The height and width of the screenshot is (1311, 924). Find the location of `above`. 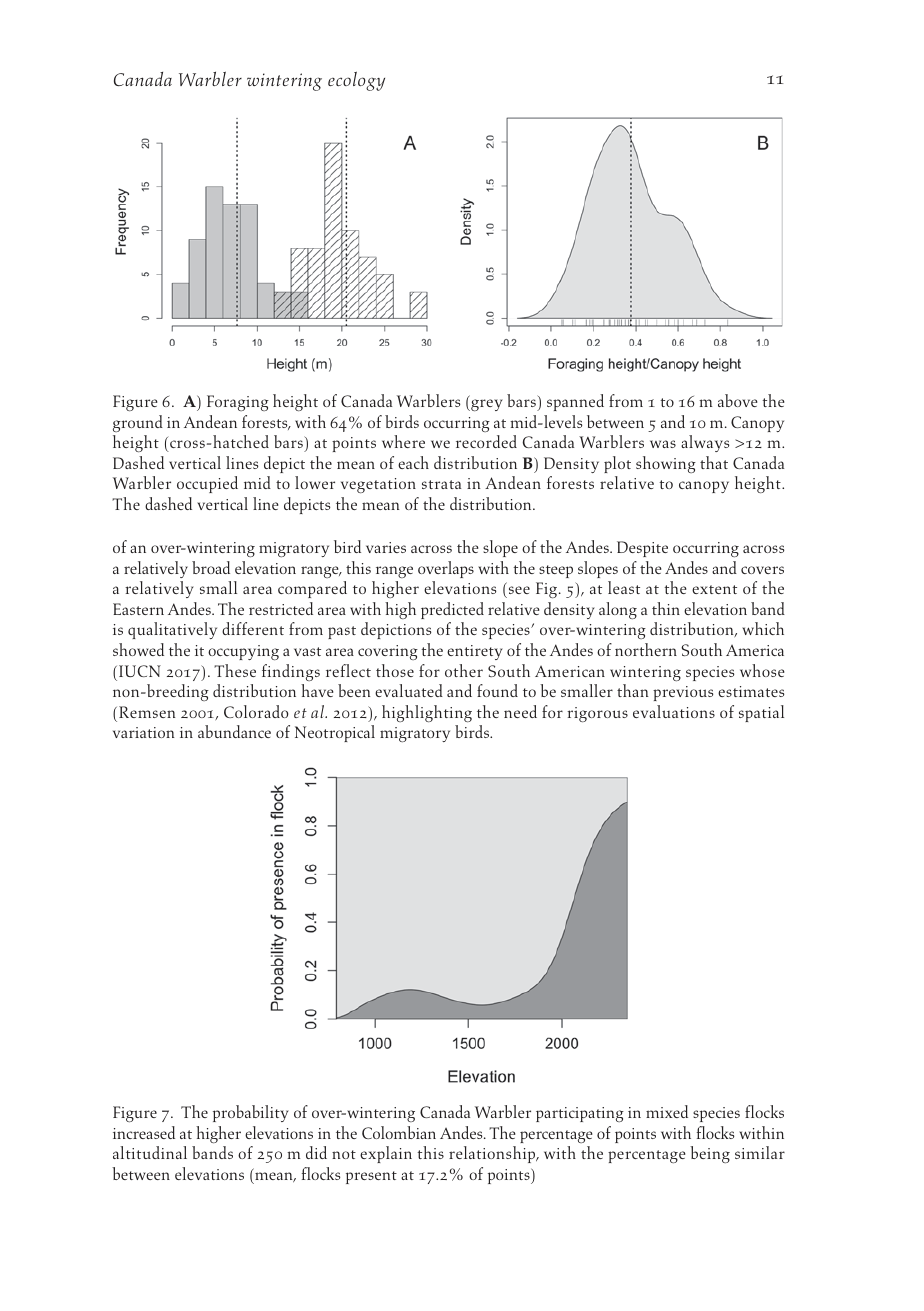

above is located at coordinates (738, 400).
